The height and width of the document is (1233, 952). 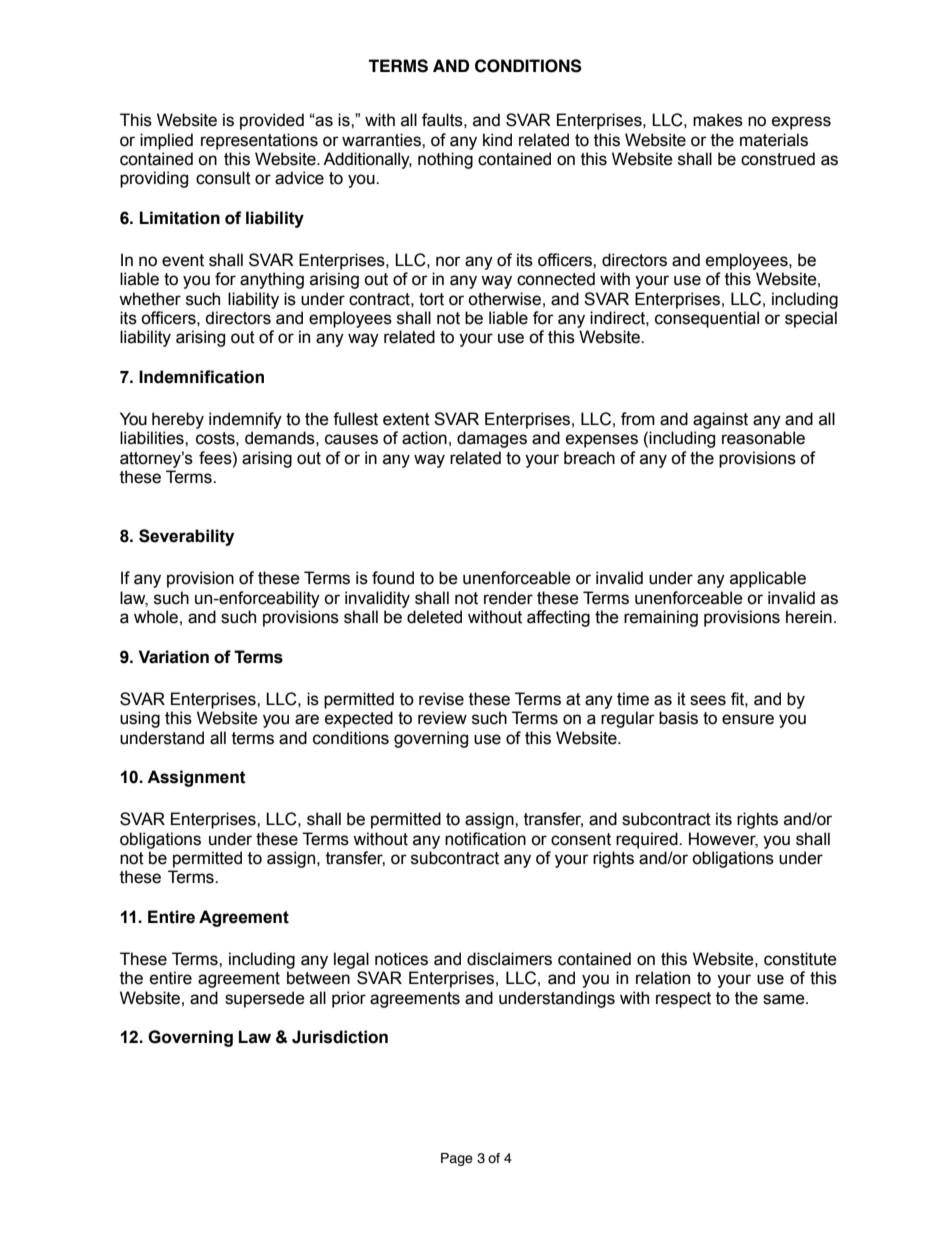 I want to click on deleted, so click(x=434, y=617).
